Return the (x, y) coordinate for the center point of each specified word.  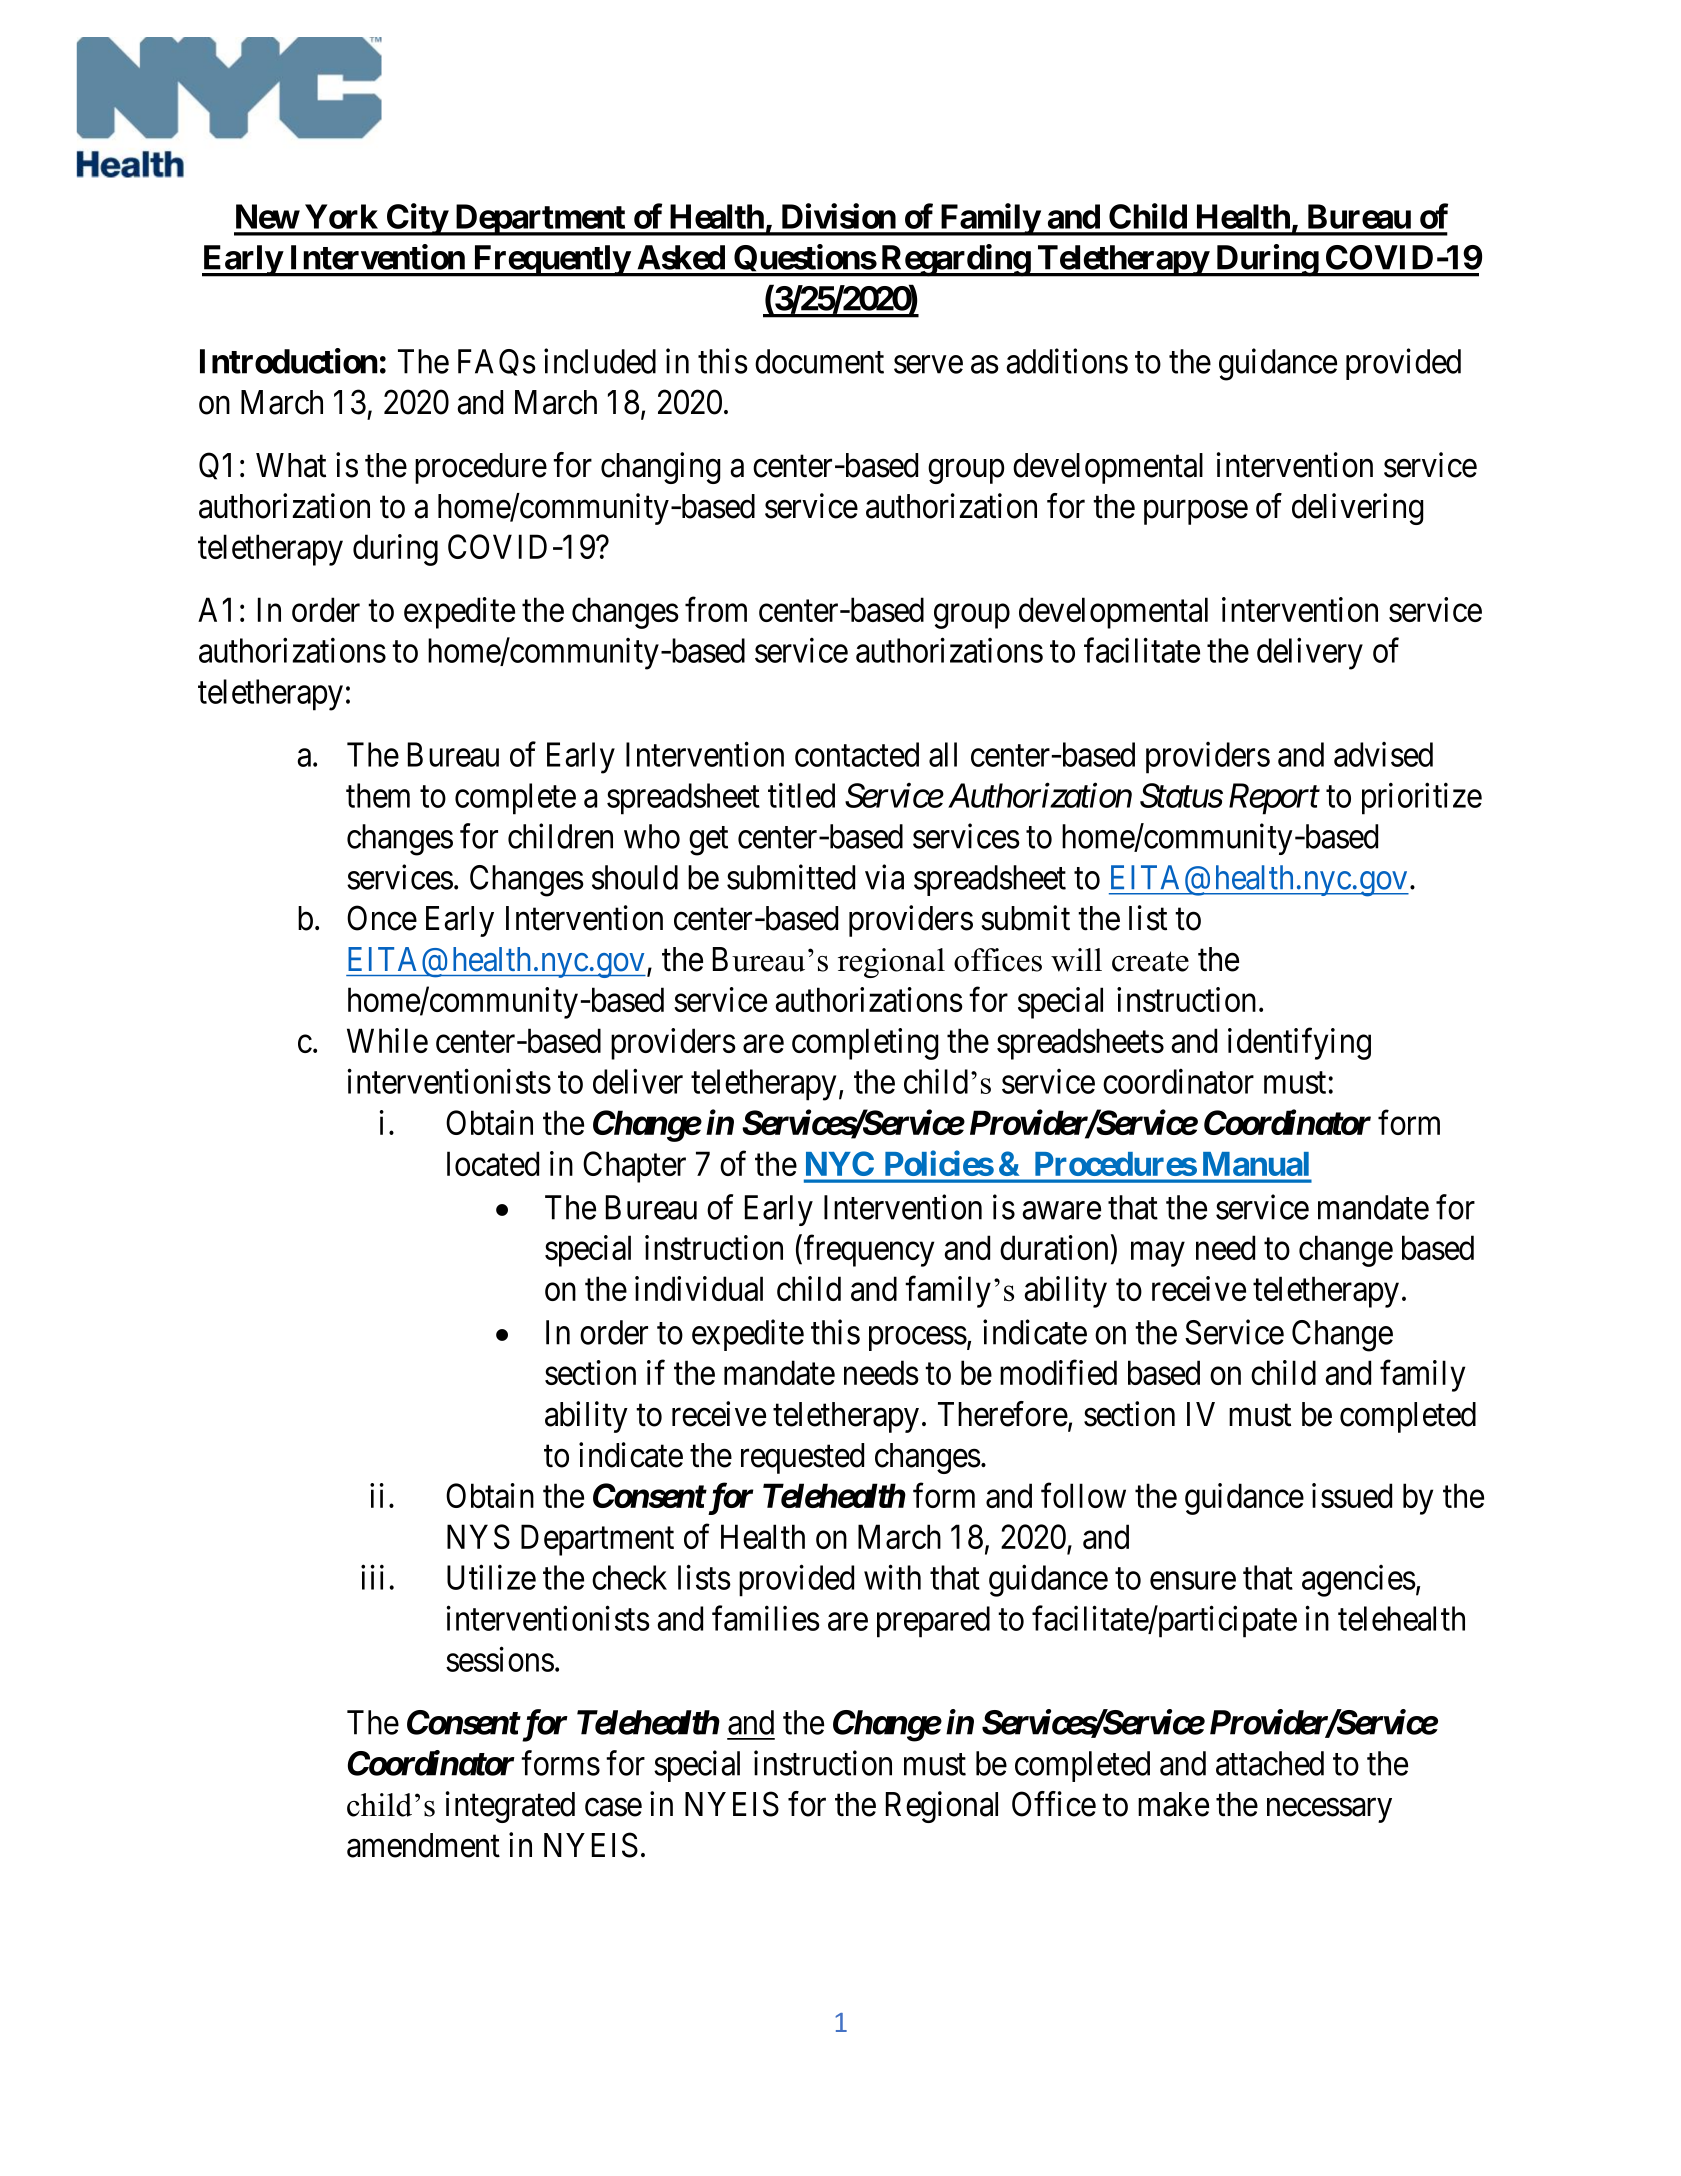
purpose (1196, 512)
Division (839, 216)
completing (865, 1044)
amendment (423, 1845)
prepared (933, 1622)
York (341, 216)
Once (382, 918)
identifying (1299, 1044)
